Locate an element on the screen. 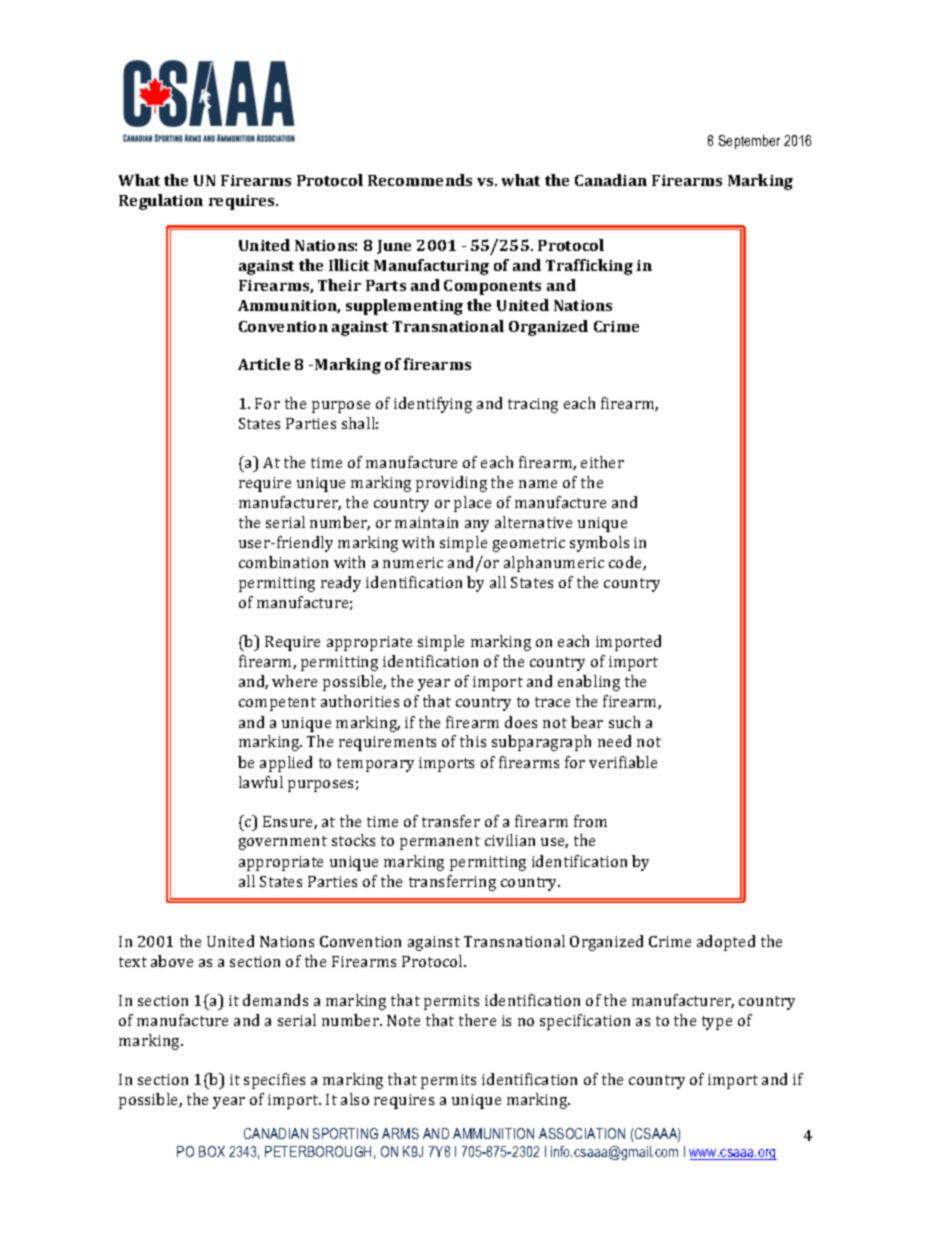 The height and width of the screenshot is (1233, 952). Regulation is located at coordinates (161, 202).
